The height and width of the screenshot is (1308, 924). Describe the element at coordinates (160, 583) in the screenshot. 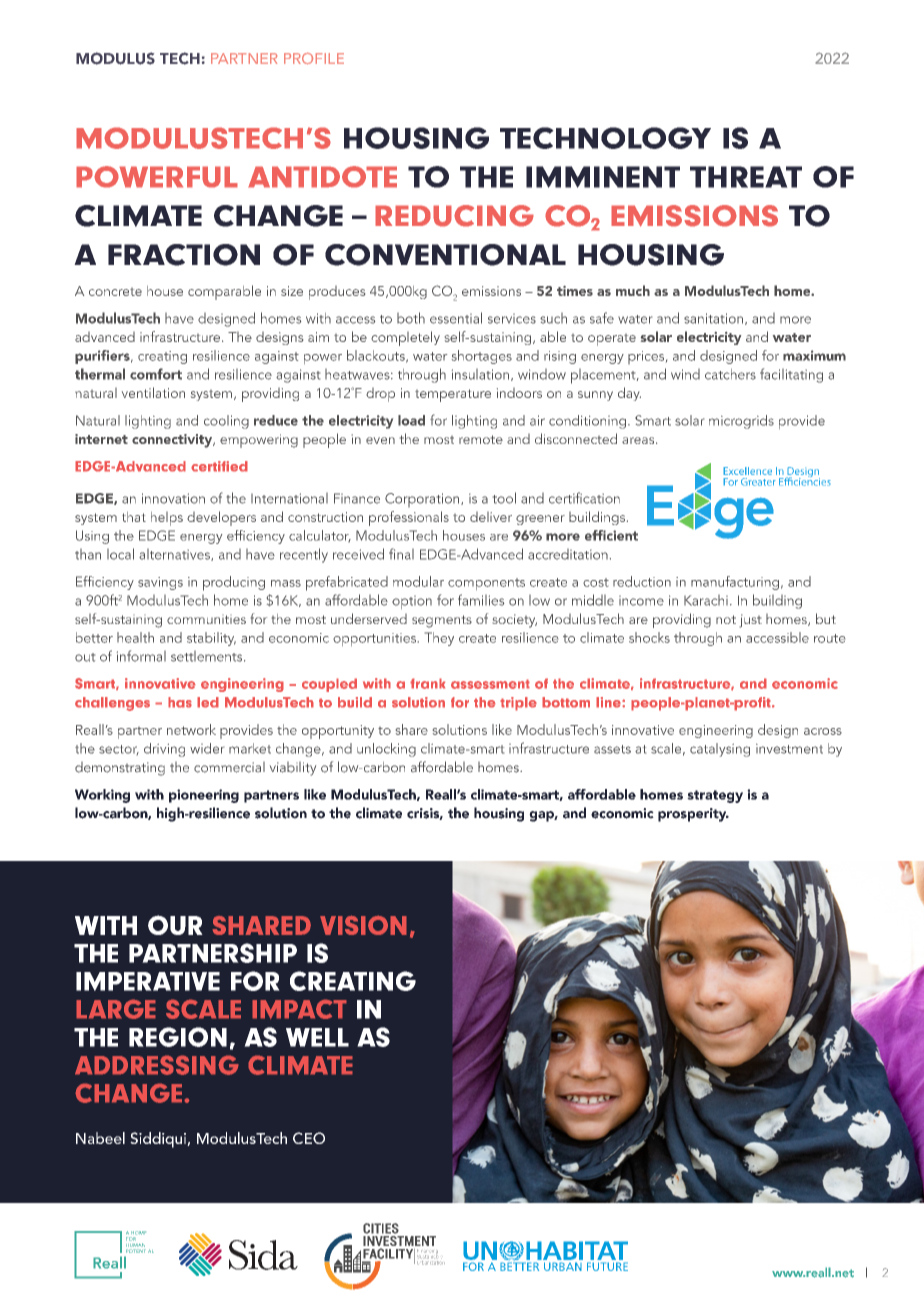

I see `savings` at that location.
